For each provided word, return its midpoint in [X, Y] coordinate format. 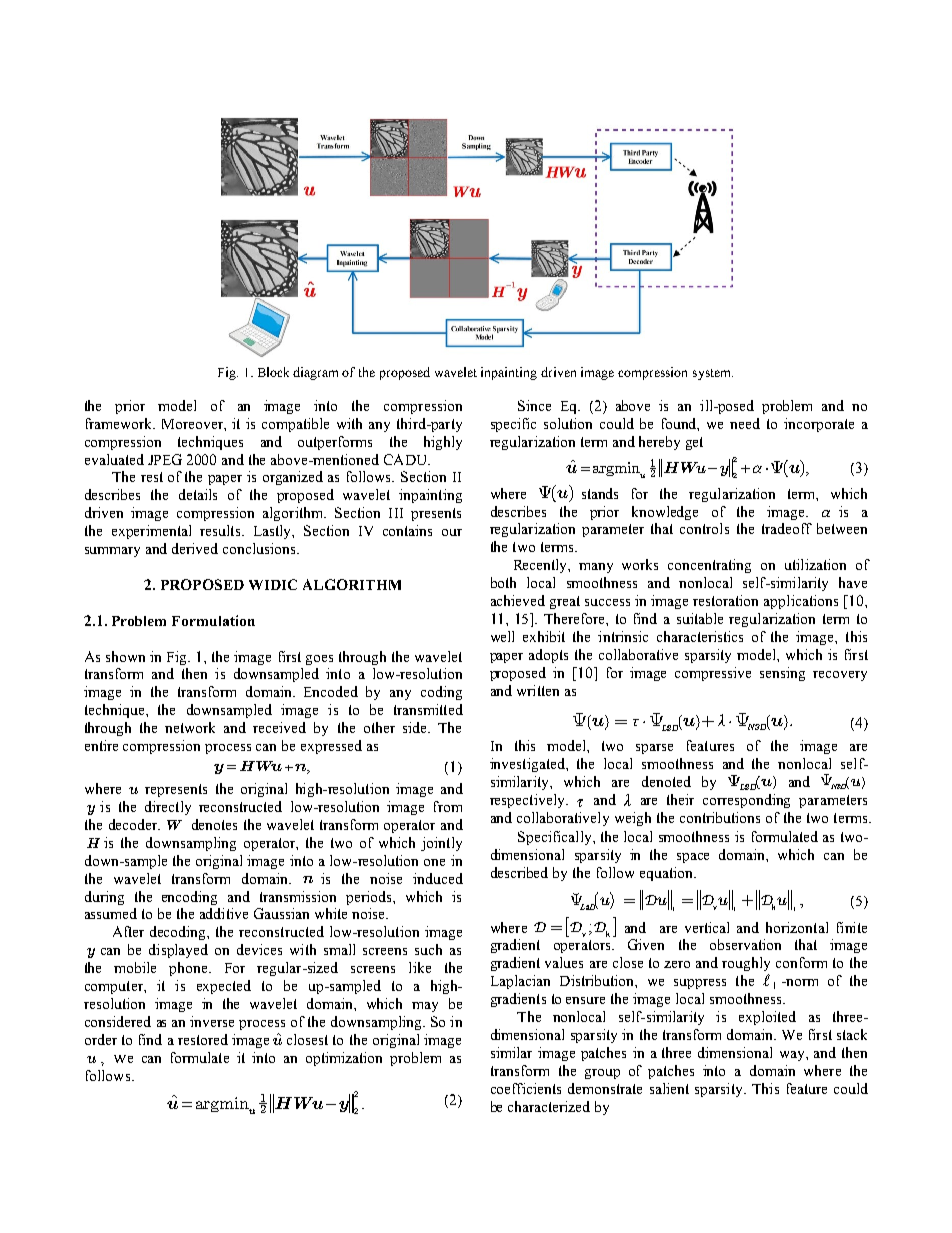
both [503, 582]
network [190, 727]
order [101, 1039]
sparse [654, 749]
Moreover [193, 424]
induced [438, 878]
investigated [528, 765]
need [745, 423]
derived [195, 548]
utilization [815, 564]
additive [224, 913]
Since [534, 405]
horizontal [797, 927]
